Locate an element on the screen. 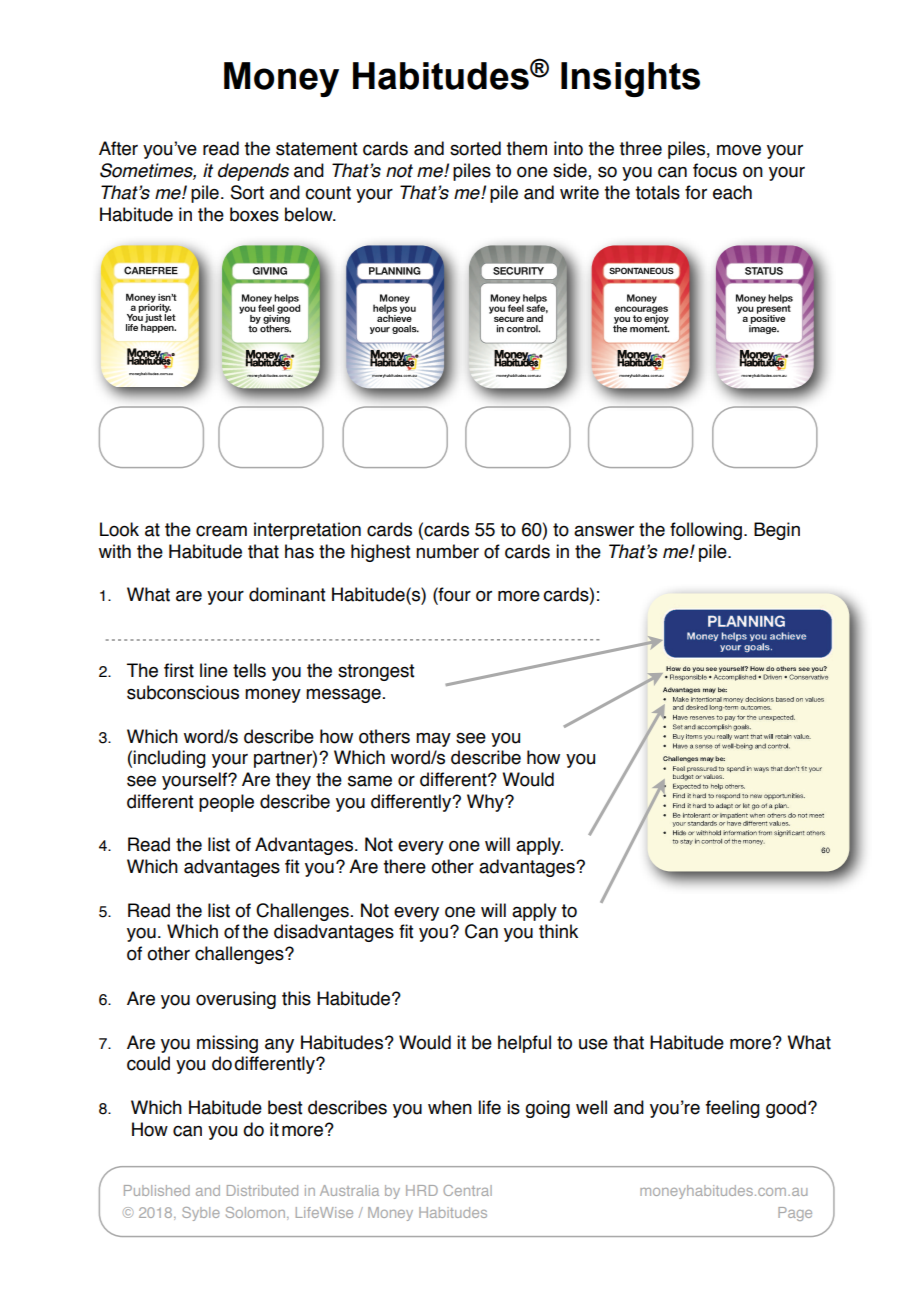 This screenshot has height=1308, width=924. think is located at coordinates (558, 931).
